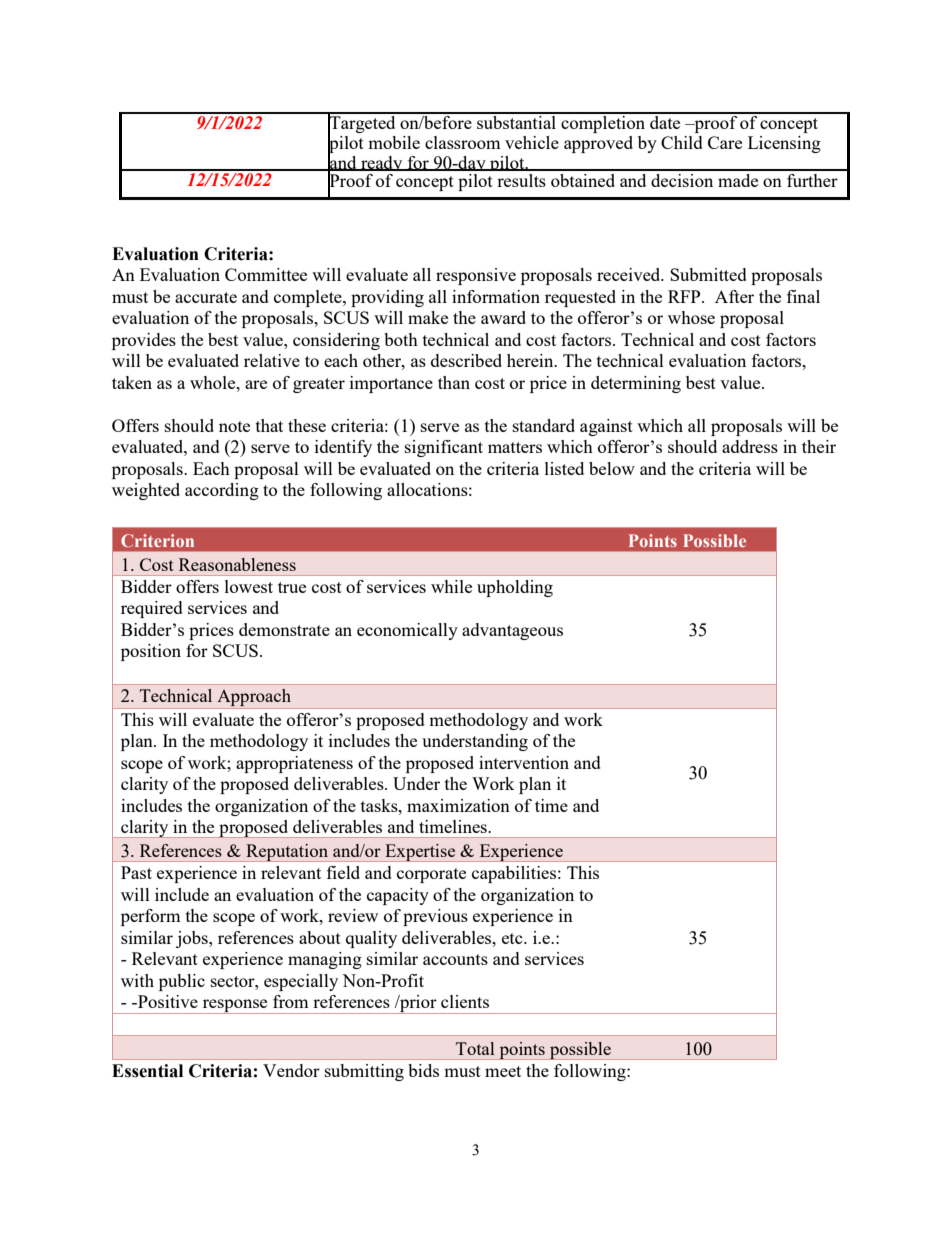 The height and width of the image is (1233, 952). Describe the element at coordinates (451, 586) in the image. I see `while` at that location.
